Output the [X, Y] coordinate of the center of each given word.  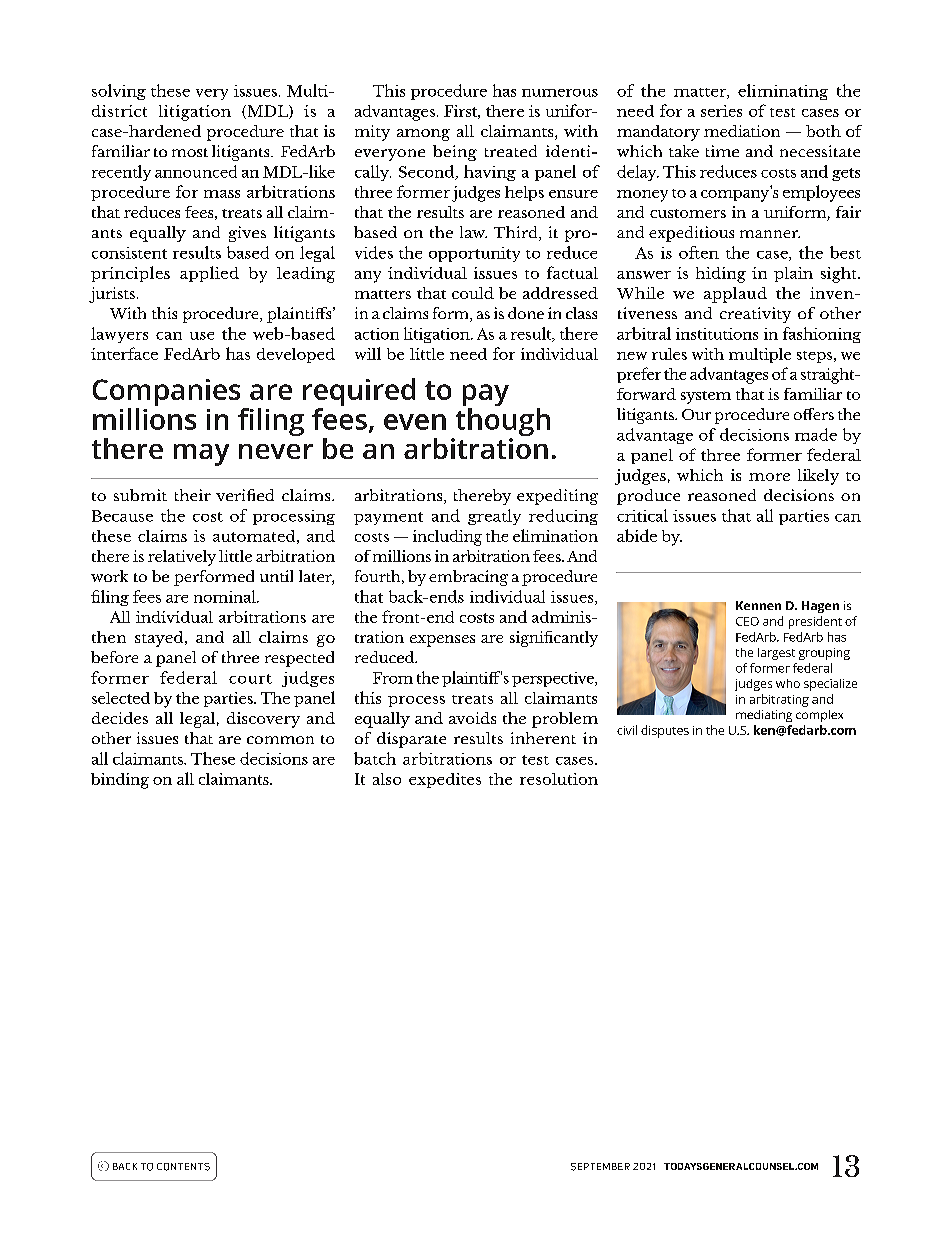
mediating [764, 716]
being [455, 153]
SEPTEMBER [600, 1167]
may [201, 455]
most [190, 152]
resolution [559, 779]
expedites [445, 780]
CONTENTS [183, 1167]
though [501, 422]
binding [120, 781]
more [769, 477]
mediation [742, 131]
